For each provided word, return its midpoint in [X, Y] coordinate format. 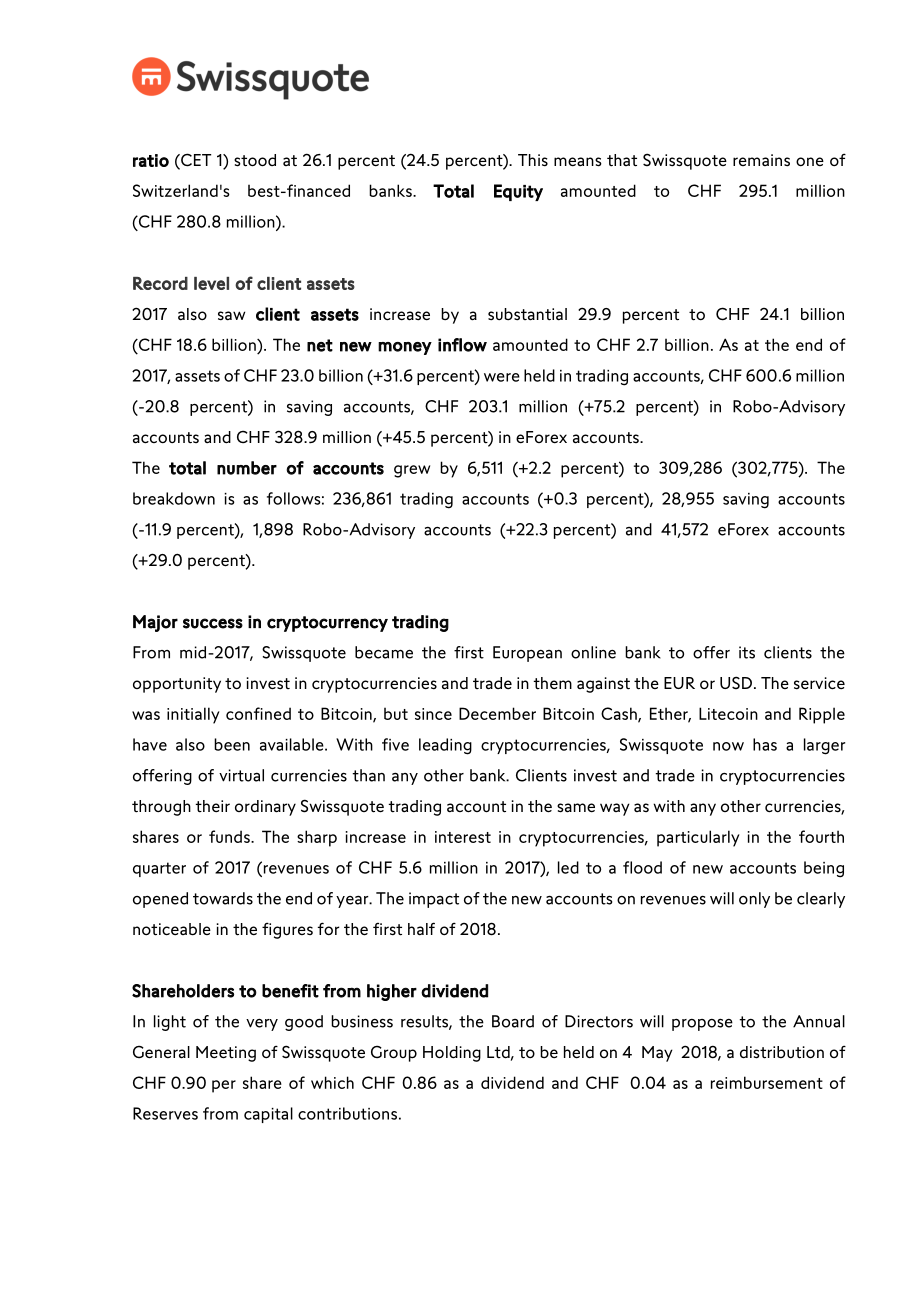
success [213, 623]
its [747, 652]
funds [230, 836]
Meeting [226, 1054]
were [502, 377]
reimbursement [767, 1082]
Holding [452, 1054]
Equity [518, 192]
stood [255, 160]
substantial [527, 314]
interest [463, 837]
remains [761, 160]
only [754, 900]
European [527, 654]
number [247, 468]
